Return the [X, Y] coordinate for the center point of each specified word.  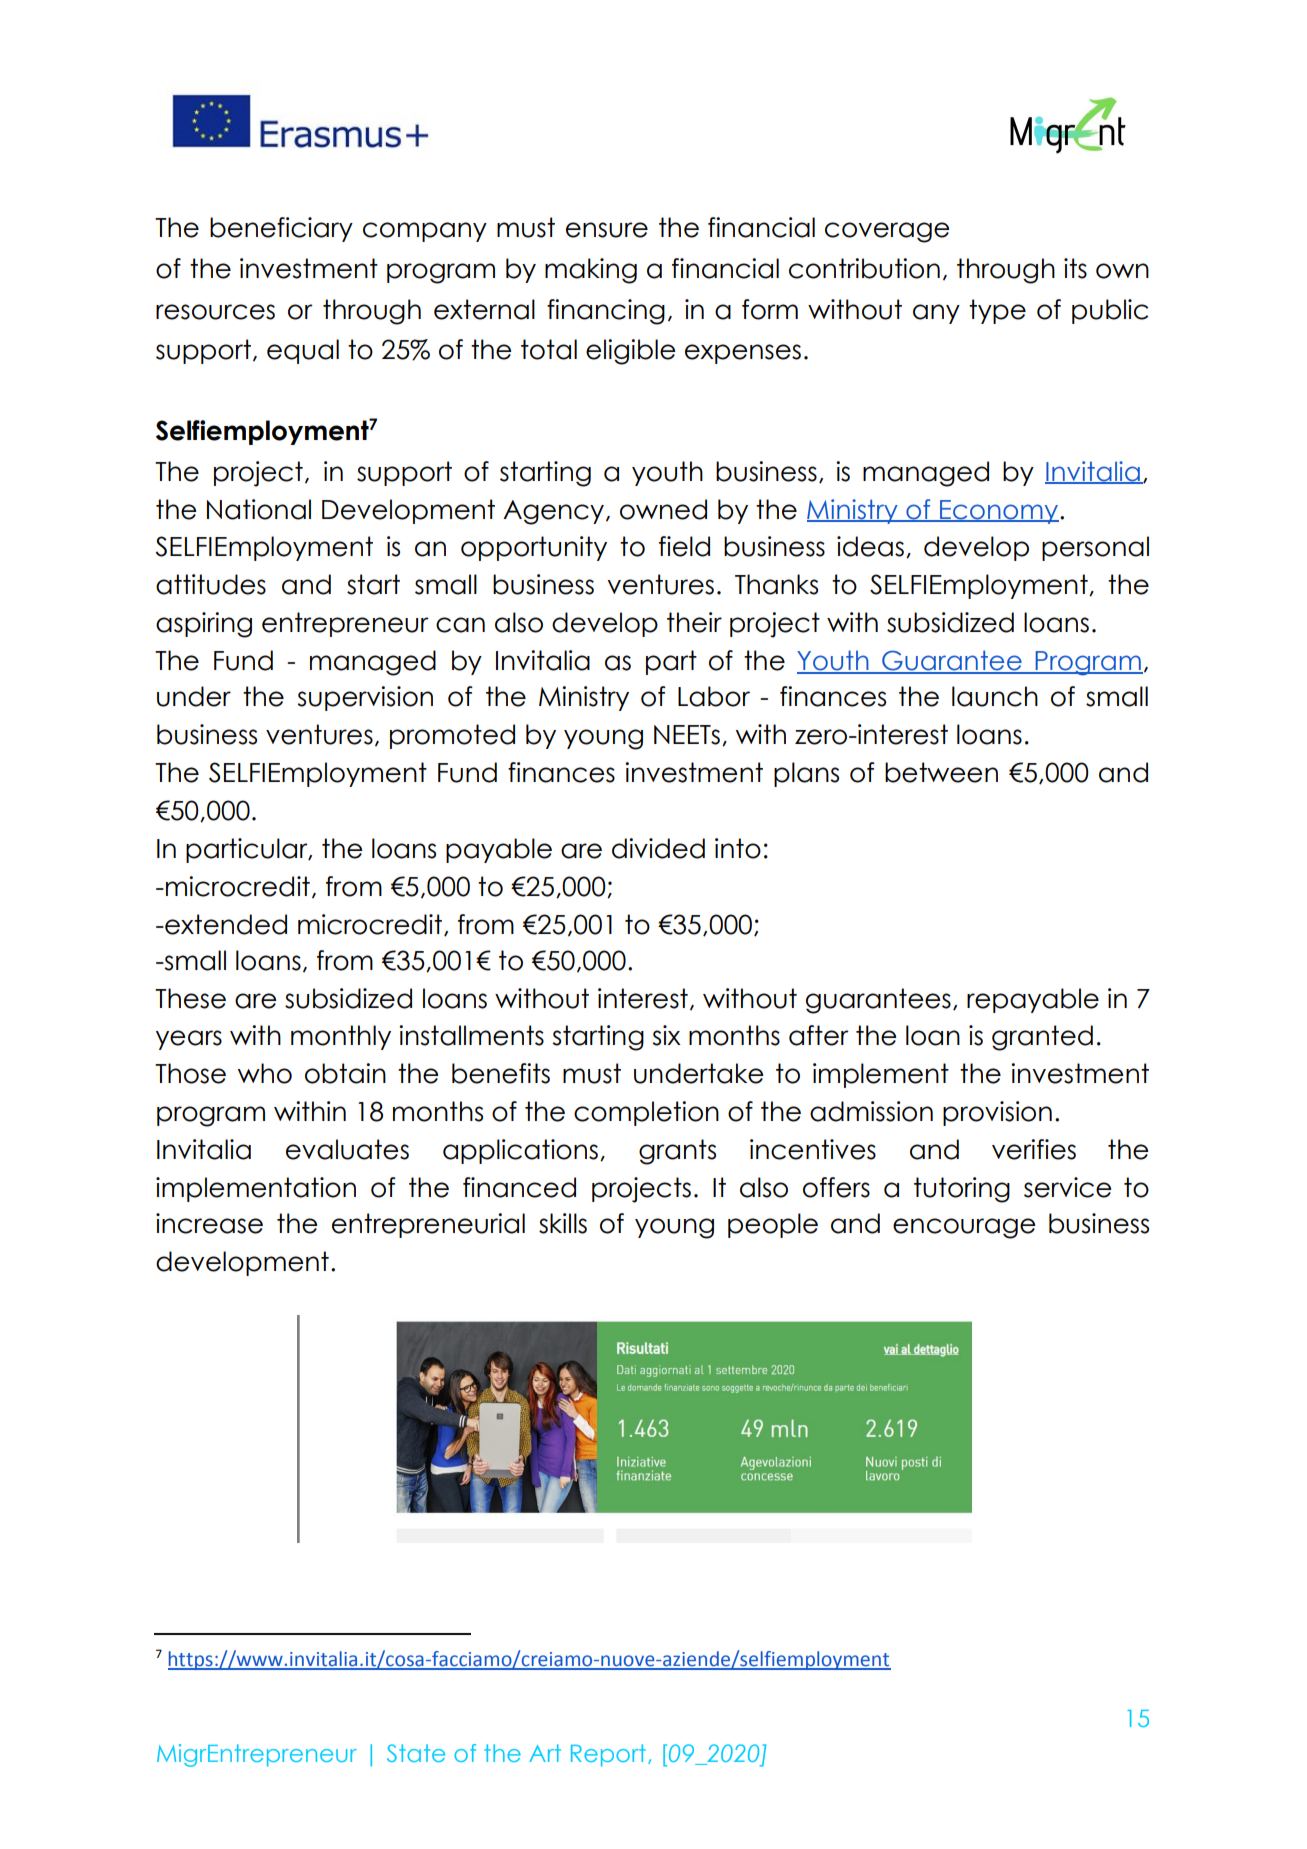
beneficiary [281, 229]
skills [563, 1223]
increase [209, 1223]
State [416, 1753]
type [997, 311]
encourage [964, 1228]
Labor [714, 696]
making [591, 271]
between [941, 772]
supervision [365, 698]
